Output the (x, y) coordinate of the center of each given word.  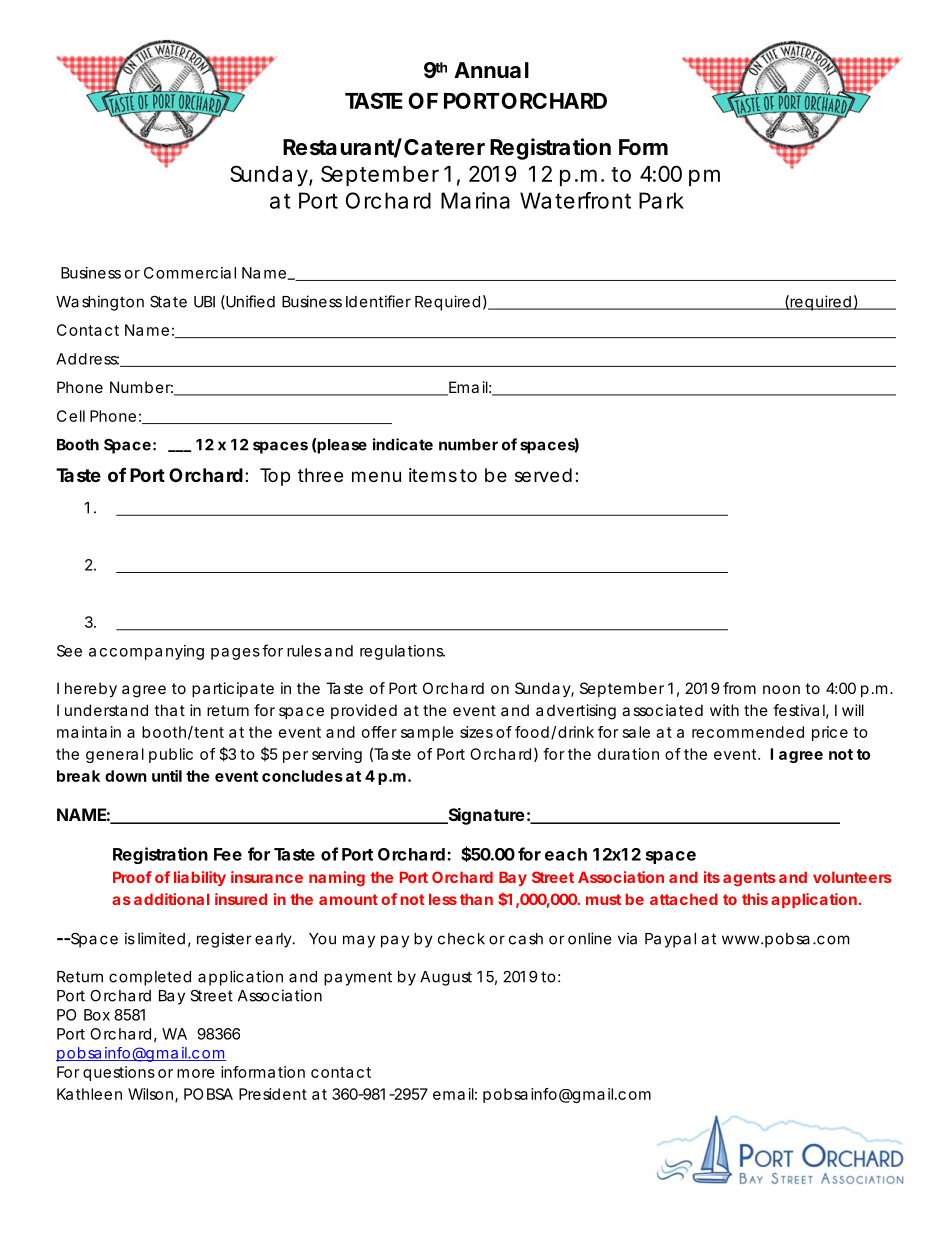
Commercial (190, 273)
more (196, 1073)
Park (661, 200)
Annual (491, 70)
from (739, 688)
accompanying (146, 652)
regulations (402, 652)
